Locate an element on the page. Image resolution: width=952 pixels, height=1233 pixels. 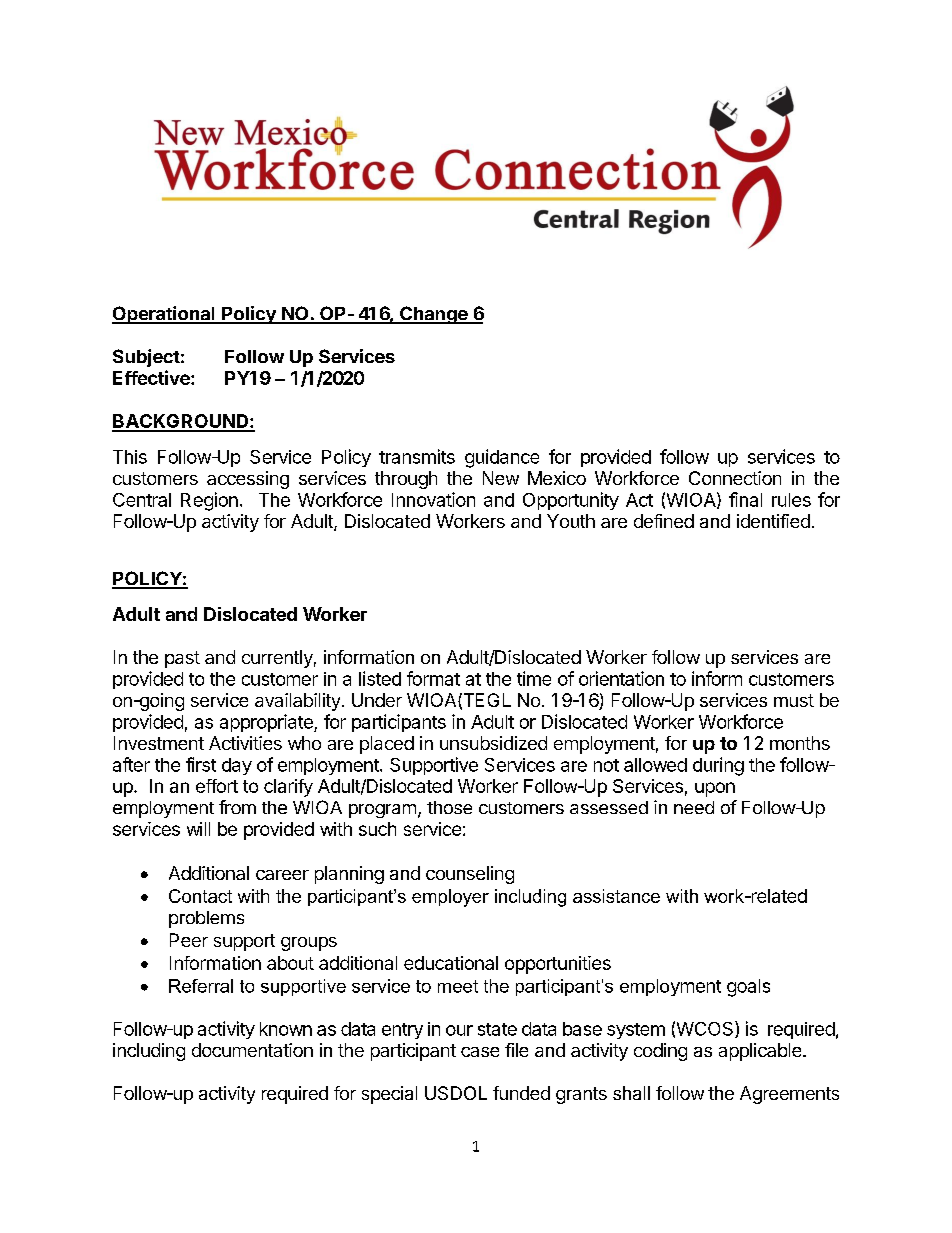
appropriate is located at coordinates (267, 723).
